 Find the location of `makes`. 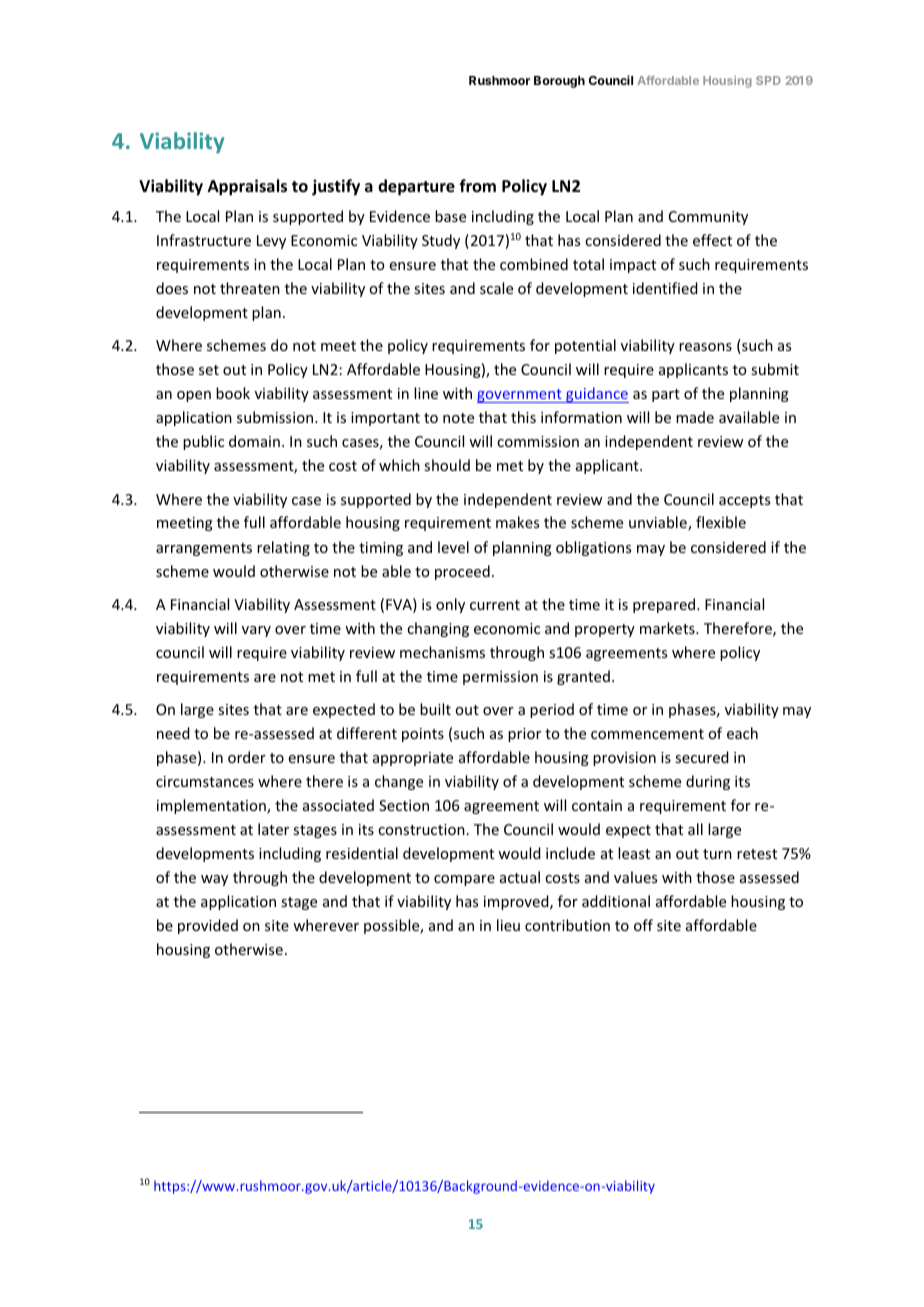

makes is located at coordinates (517, 522).
